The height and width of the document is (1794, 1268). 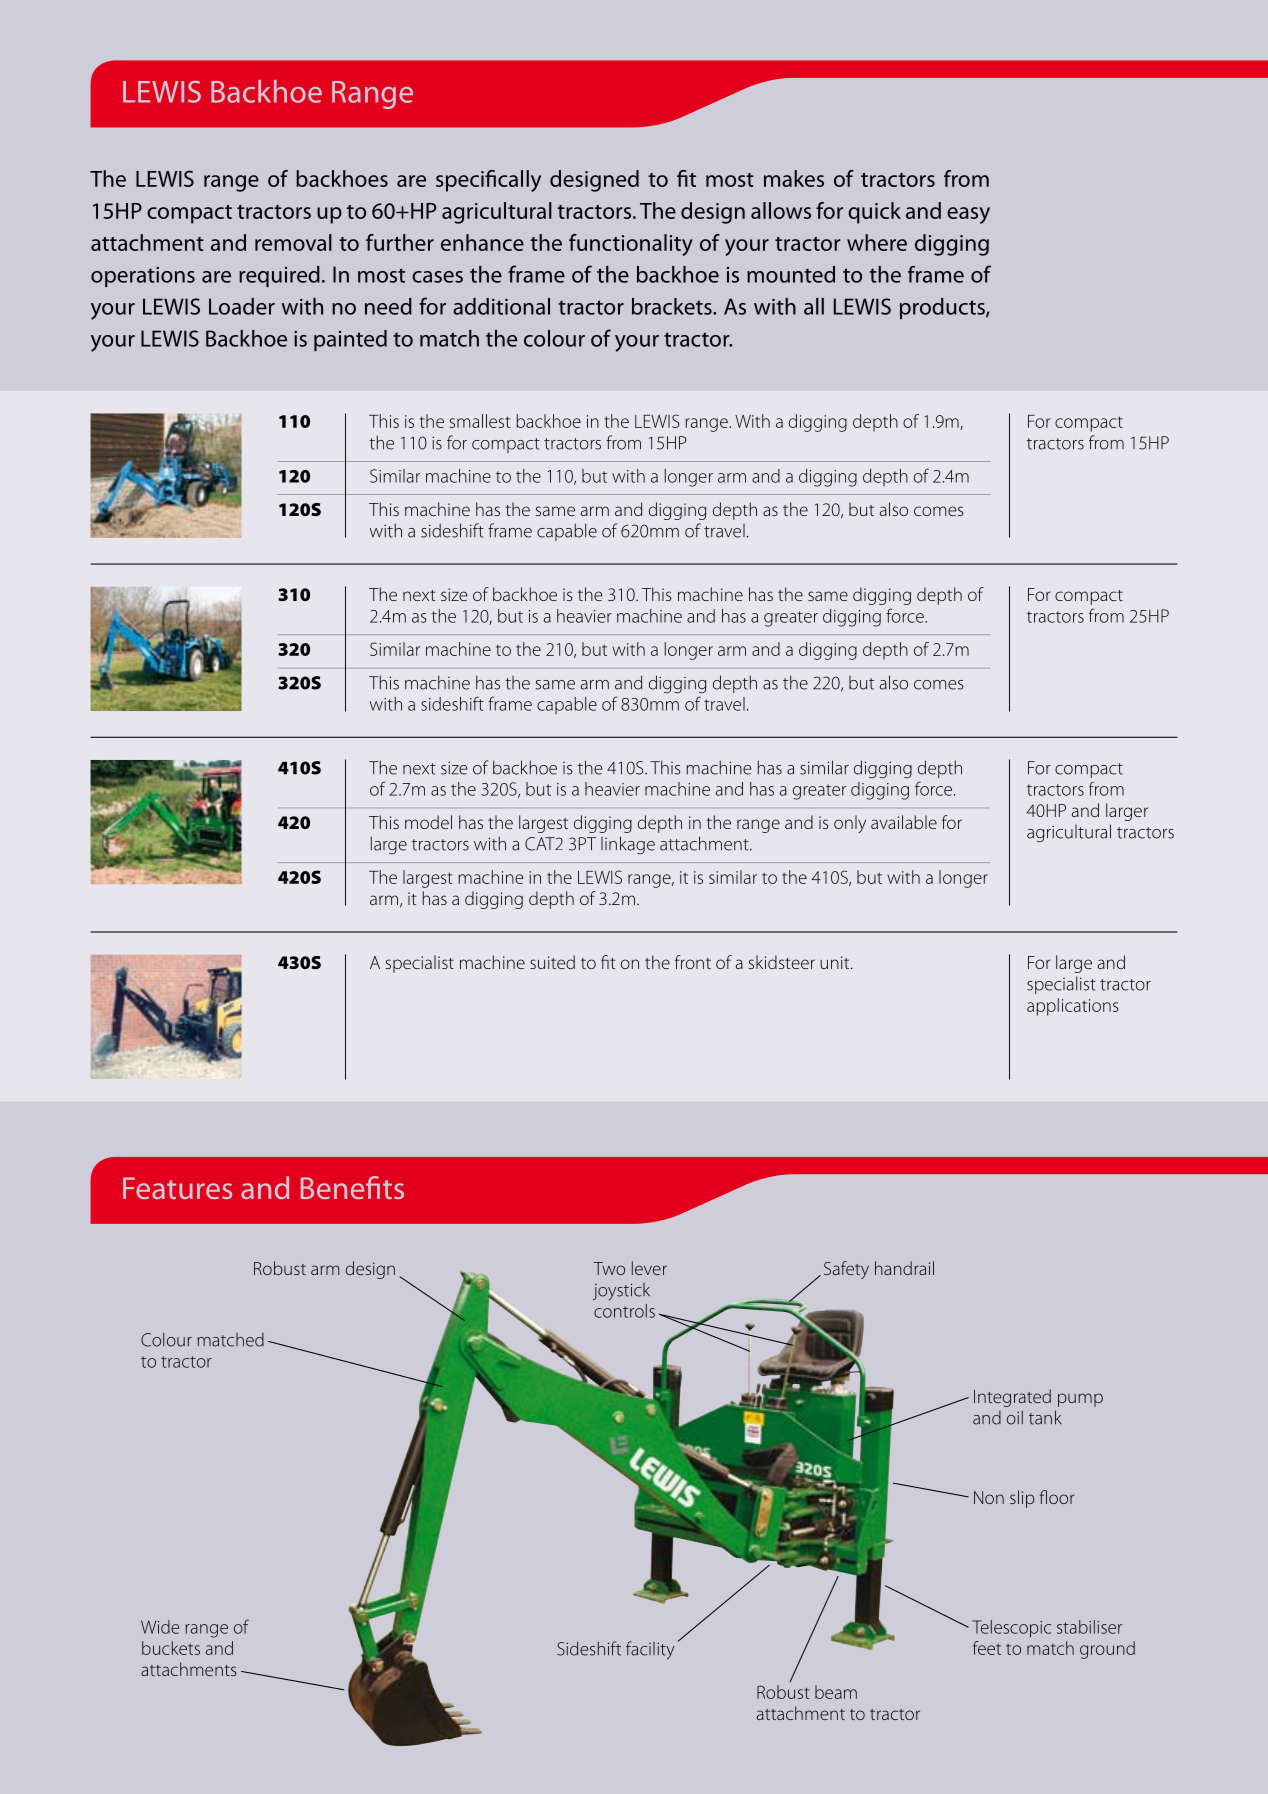 What do you see at coordinates (987, 1648) in the document?
I see `feet` at bounding box center [987, 1648].
